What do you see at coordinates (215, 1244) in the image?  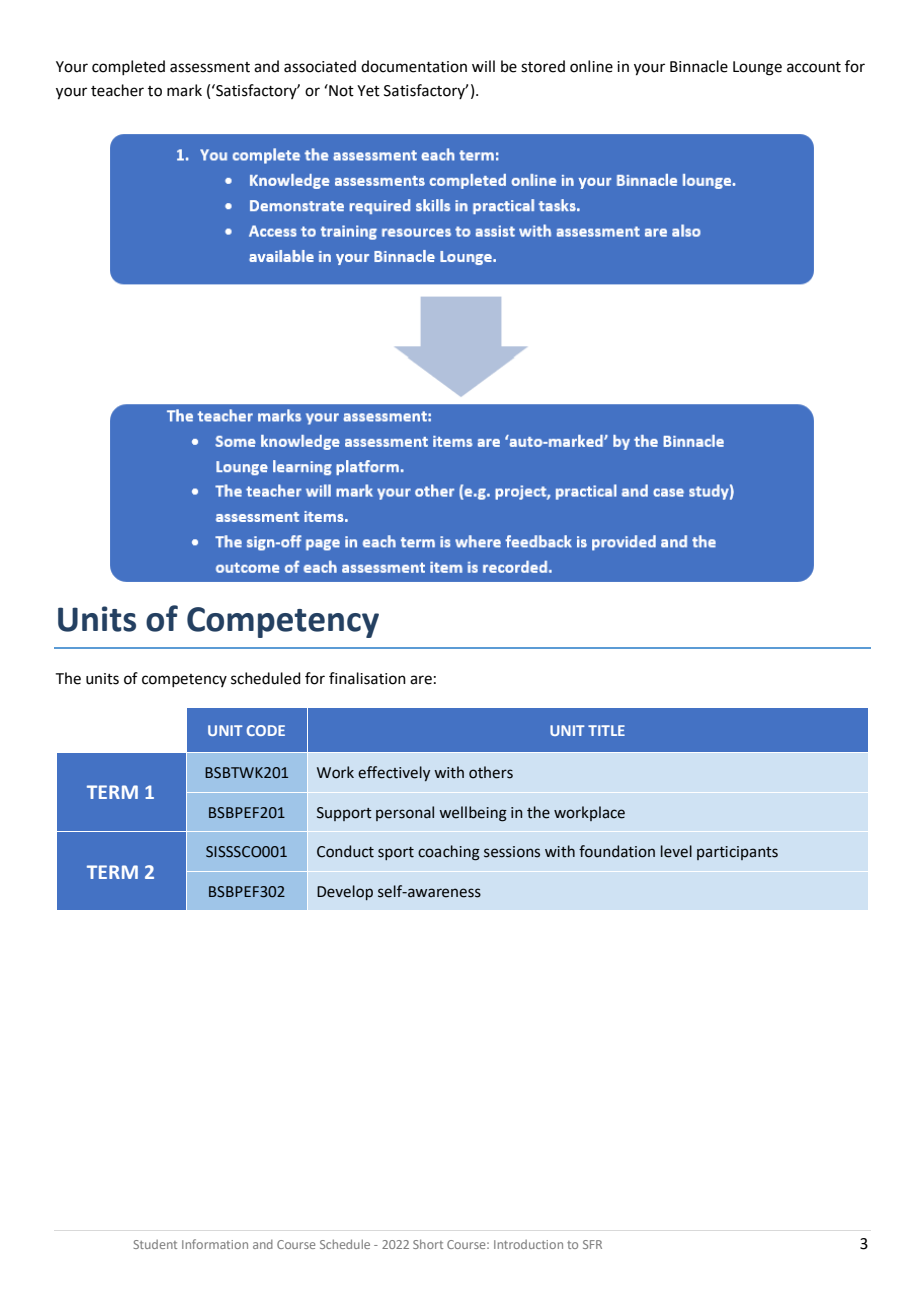 I see `Information` at bounding box center [215, 1244].
